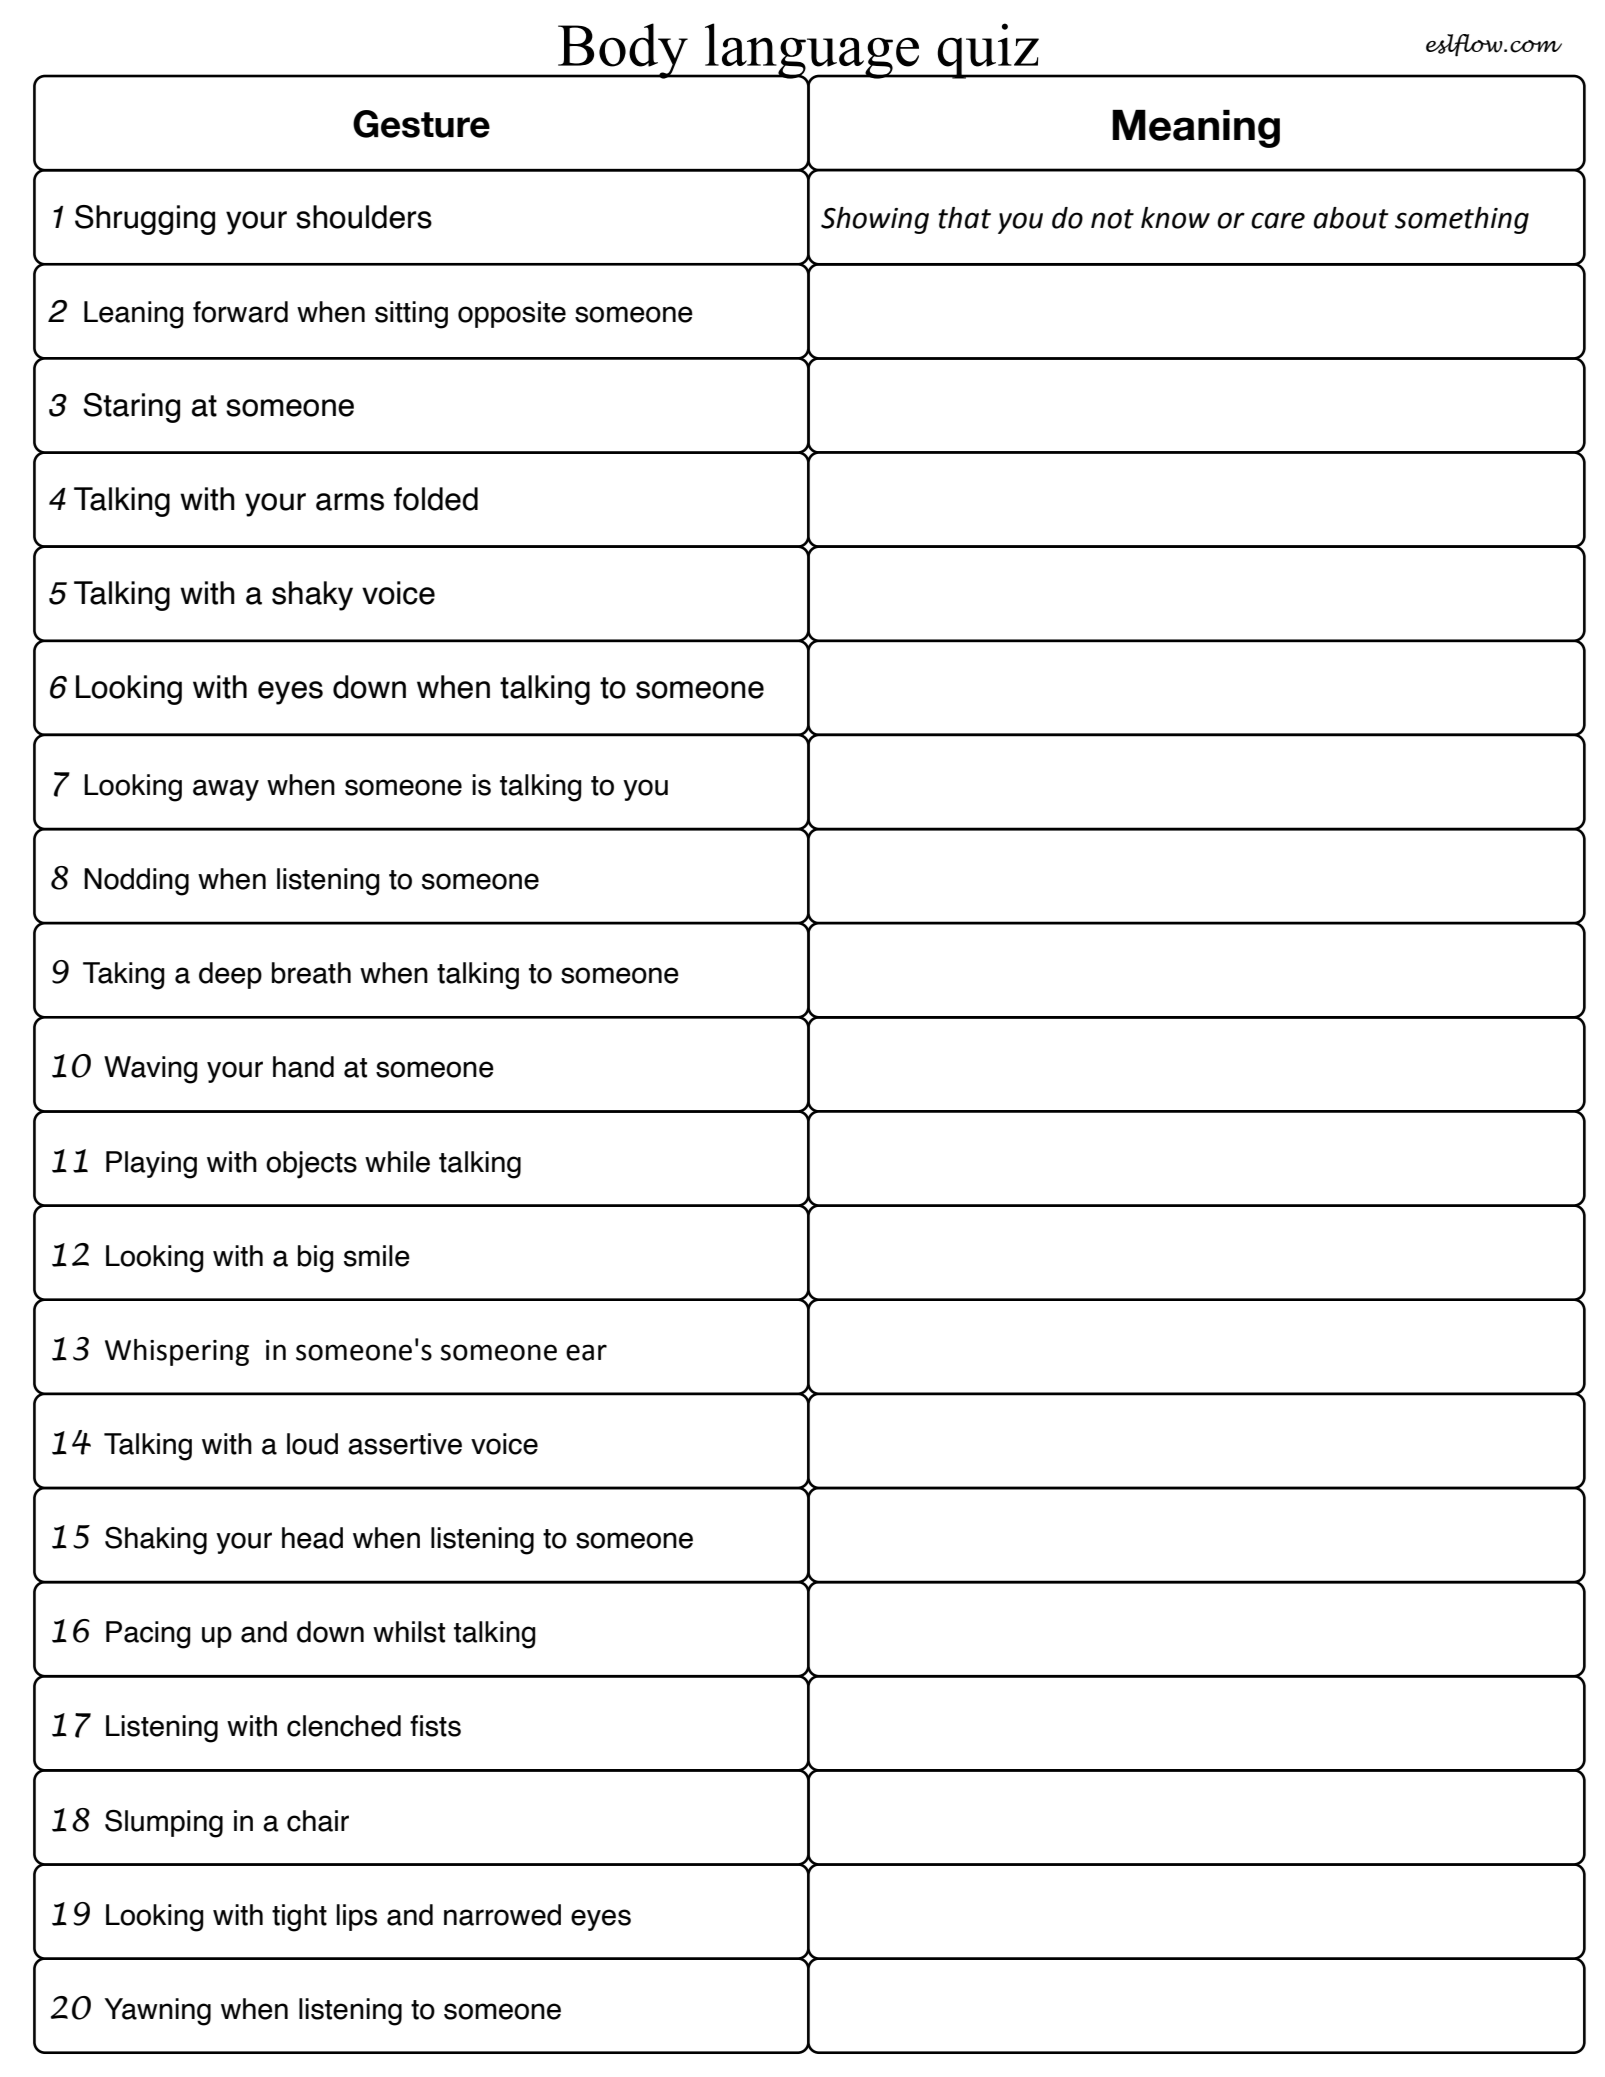 The height and width of the screenshot is (2077, 1605). What do you see at coordinates (303, 1067) in the screenshot?
I see `hand` at bounding box center [303, 1067].
